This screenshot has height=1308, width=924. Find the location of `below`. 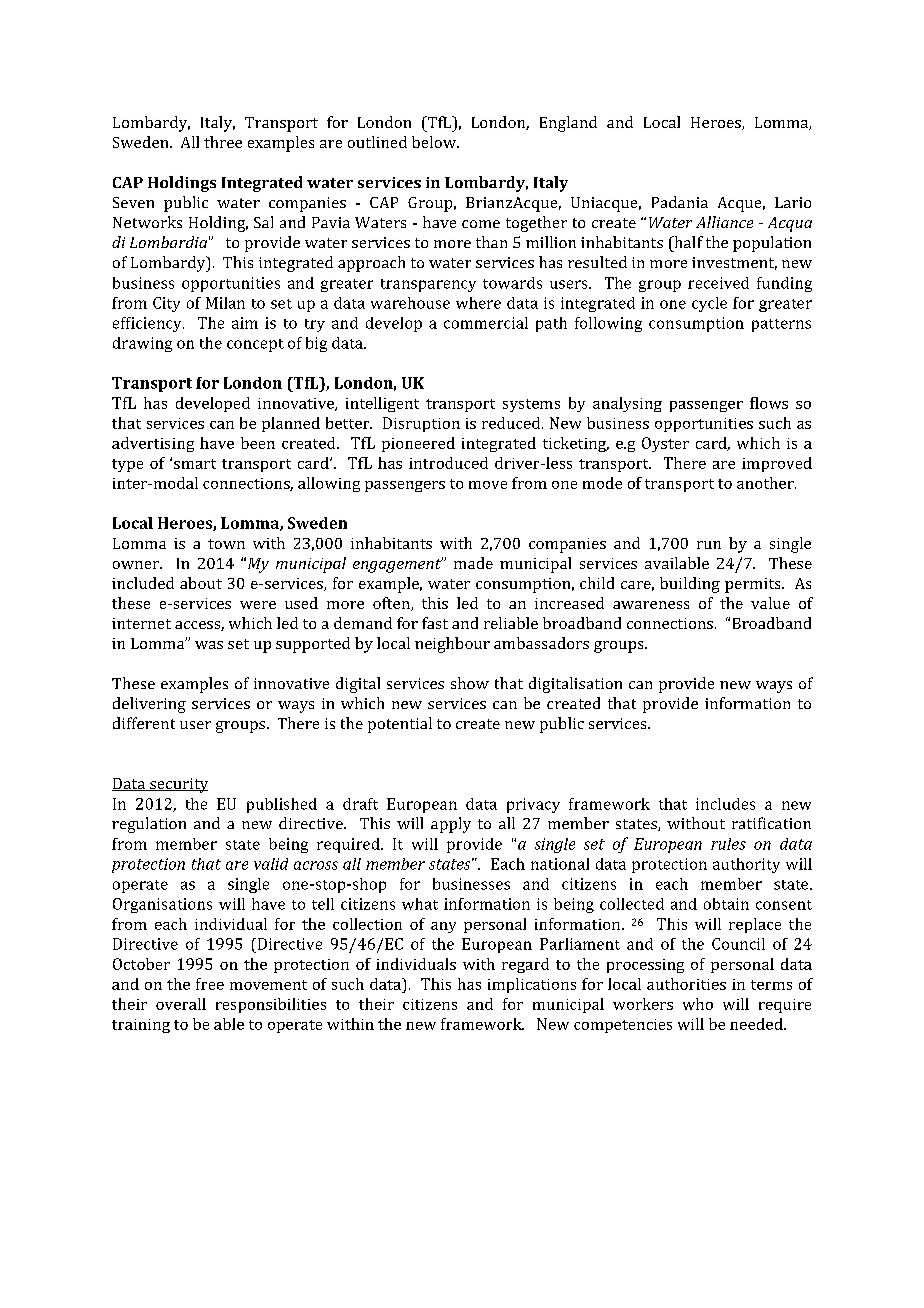

below is located at coordinates (435, 142).
